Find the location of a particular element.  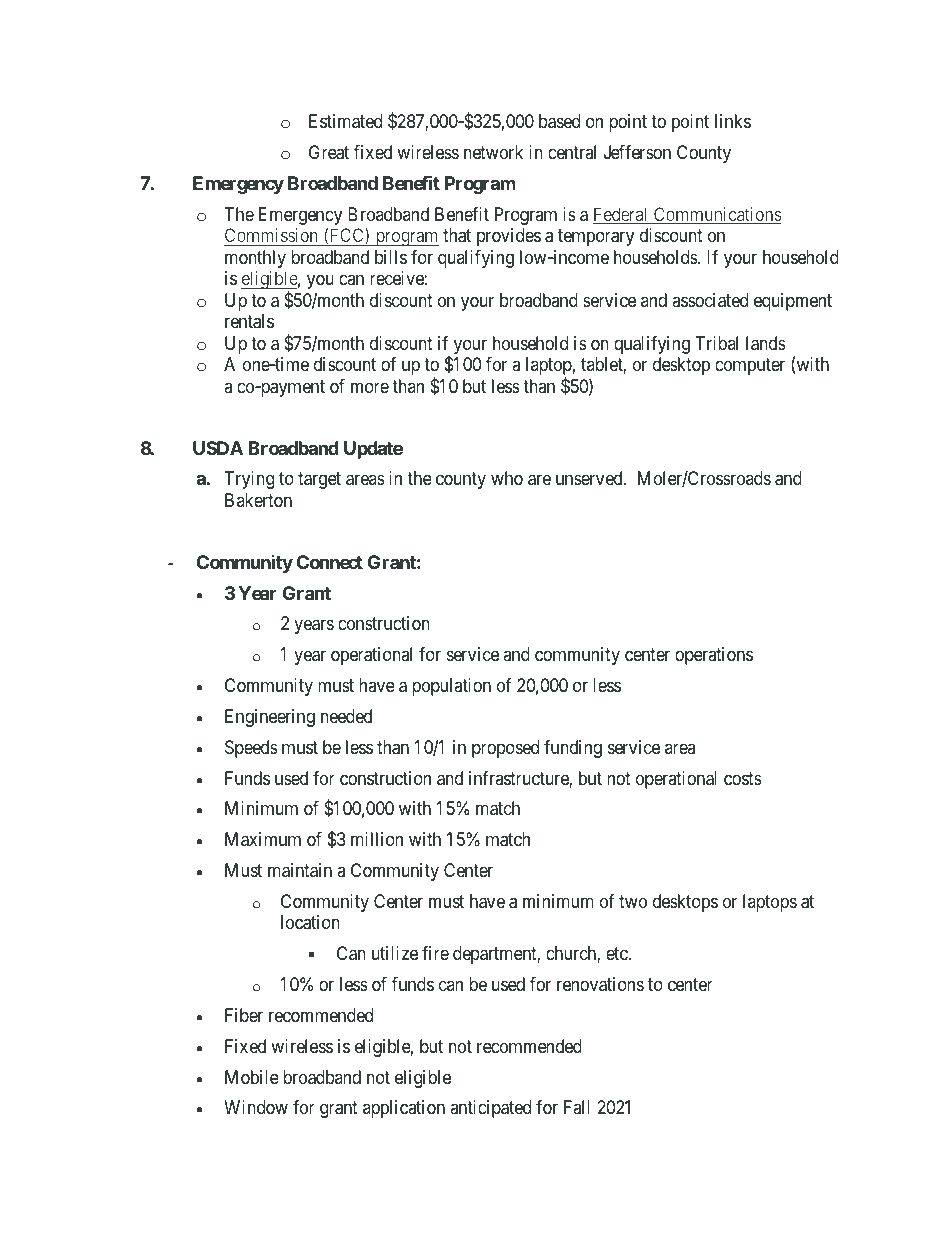

who is located at coordinates (507, 478).
